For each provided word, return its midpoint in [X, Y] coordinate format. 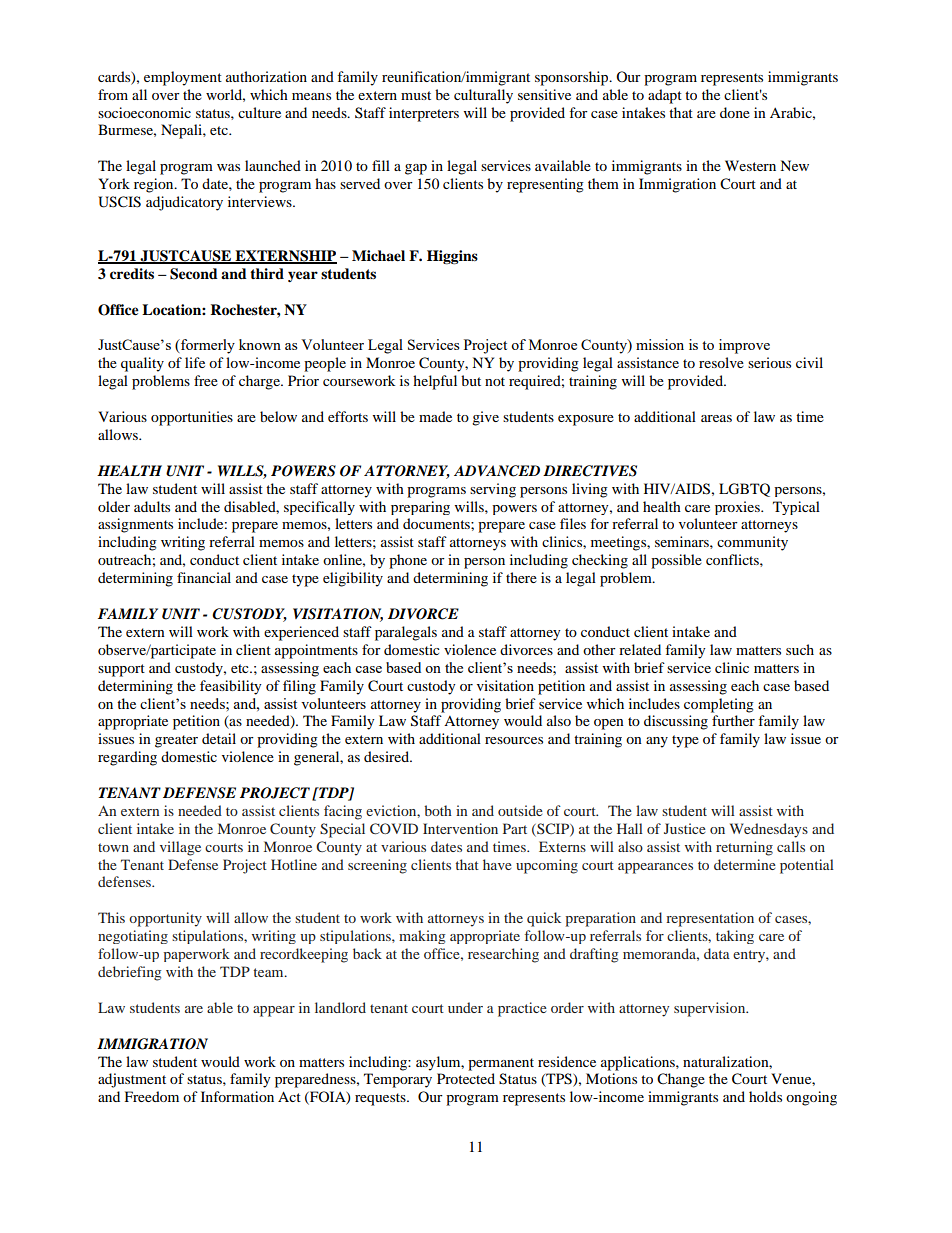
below [278, 416]
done [735, 112]
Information [237, 1096]
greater [176, 741]
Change [681, 1080]
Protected [466, 1078]
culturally [483, 96]
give [485, 418]
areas [716, 418]
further [733, 720]
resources [514, 740]
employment [183, 78]
